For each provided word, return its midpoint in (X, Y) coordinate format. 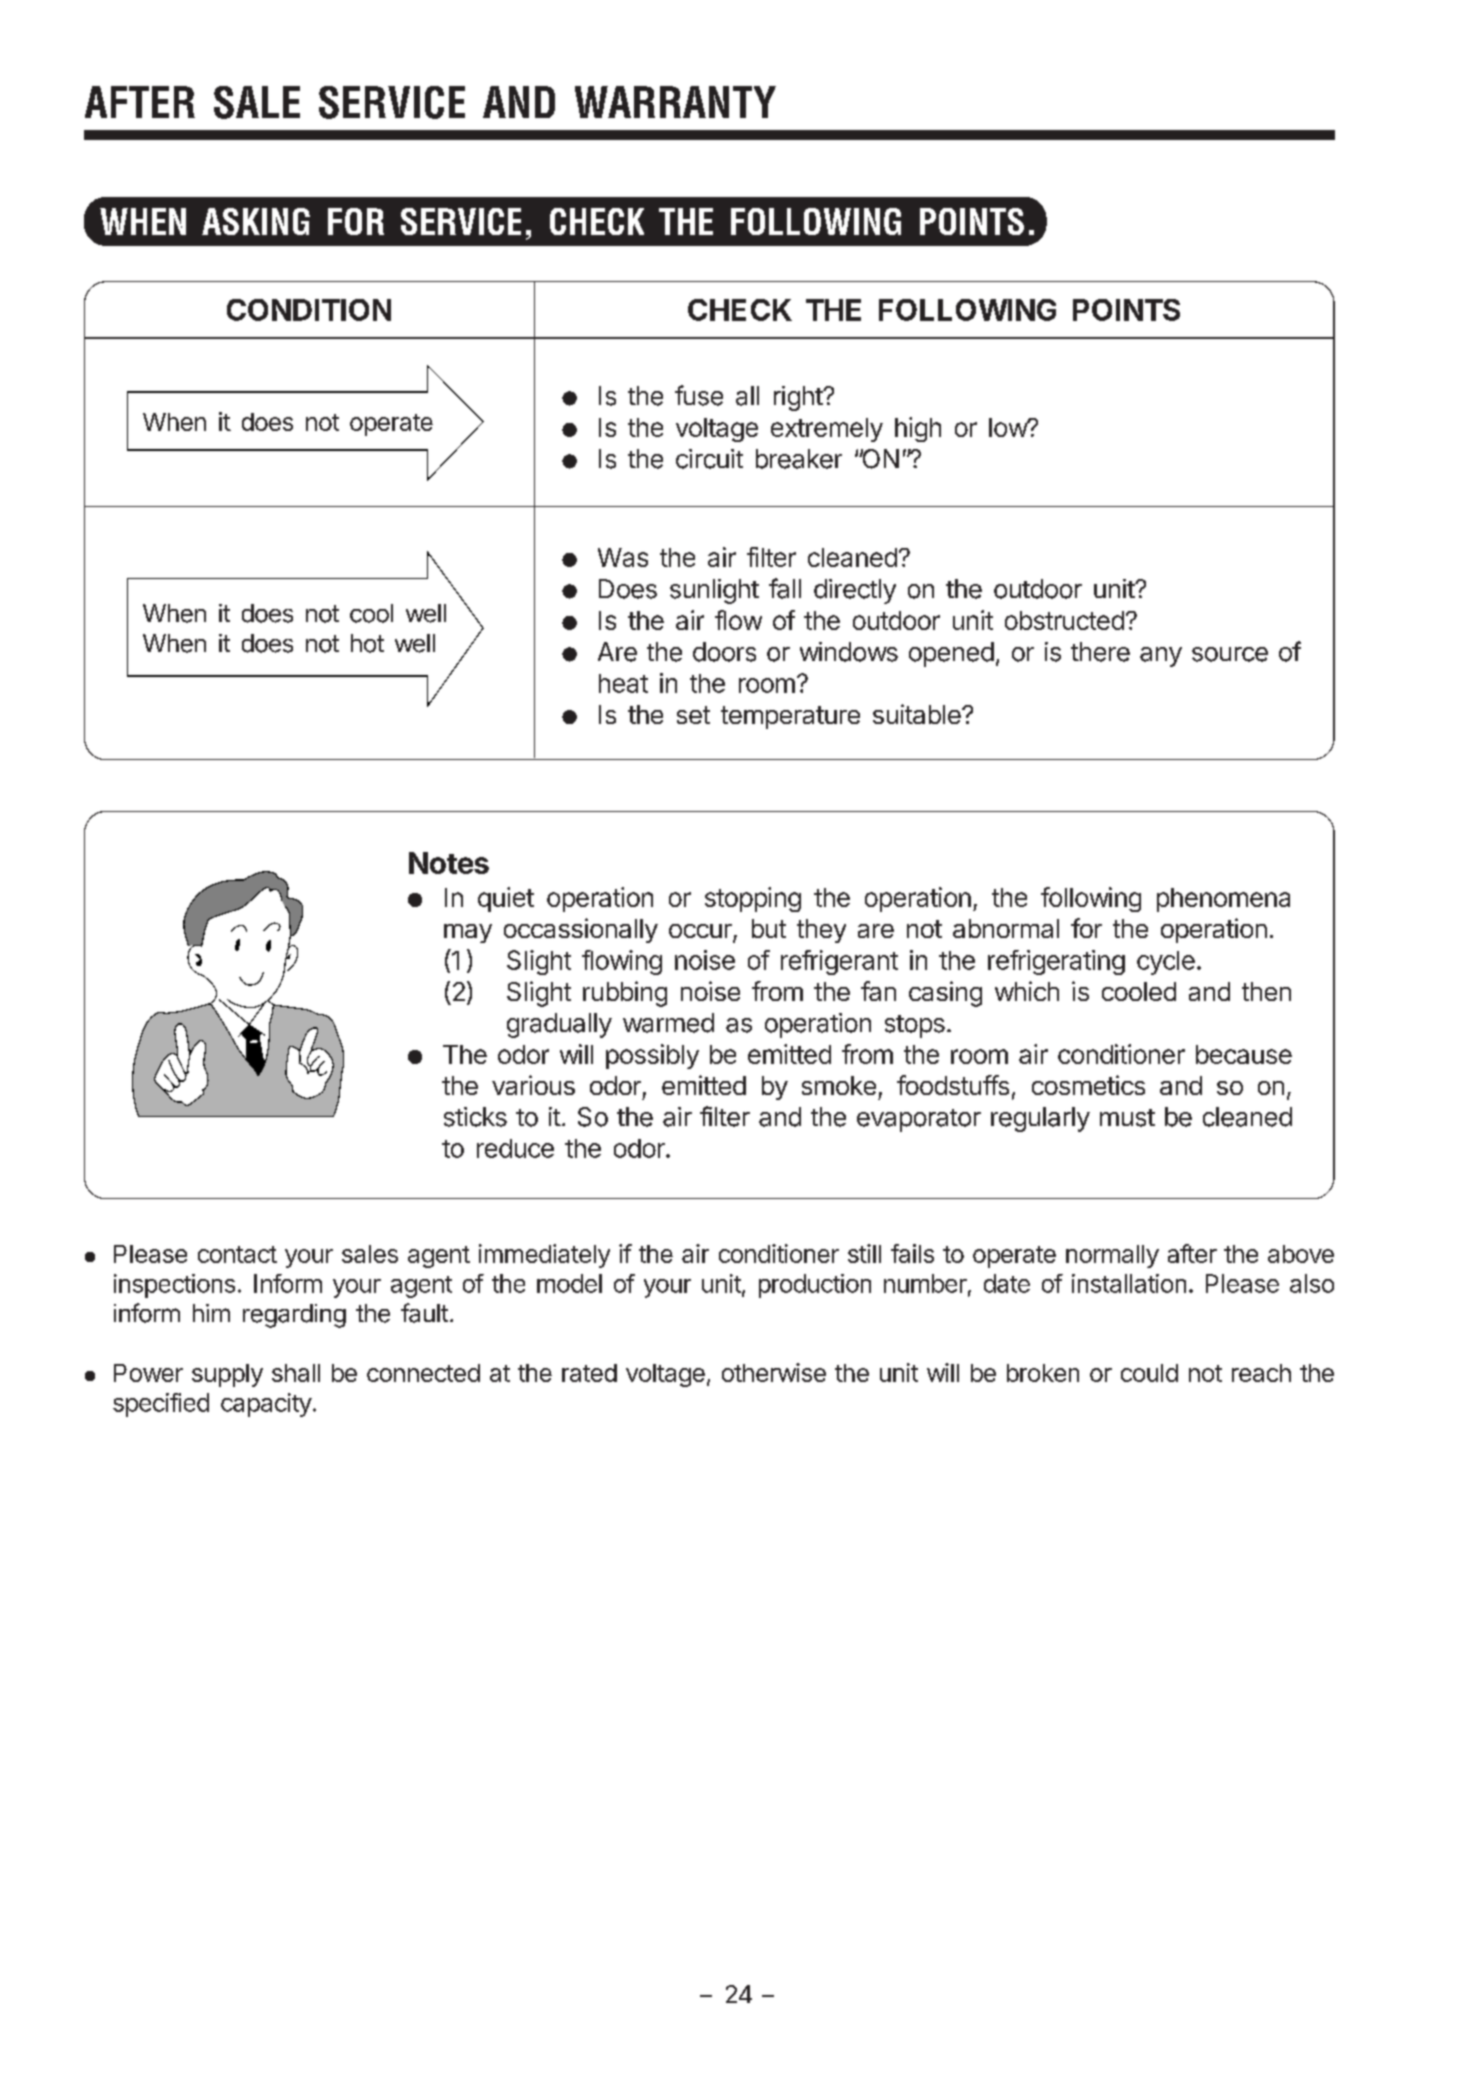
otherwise (774, 1372)
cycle (1166, 963)
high (918, 429)
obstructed (1064, 620)
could (1149, 1373)
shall (296, 1373)
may (468, 933)
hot (367, 643)
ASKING (256, 221)
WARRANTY (675, 102)
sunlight (714, 591)
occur (701, 932)
